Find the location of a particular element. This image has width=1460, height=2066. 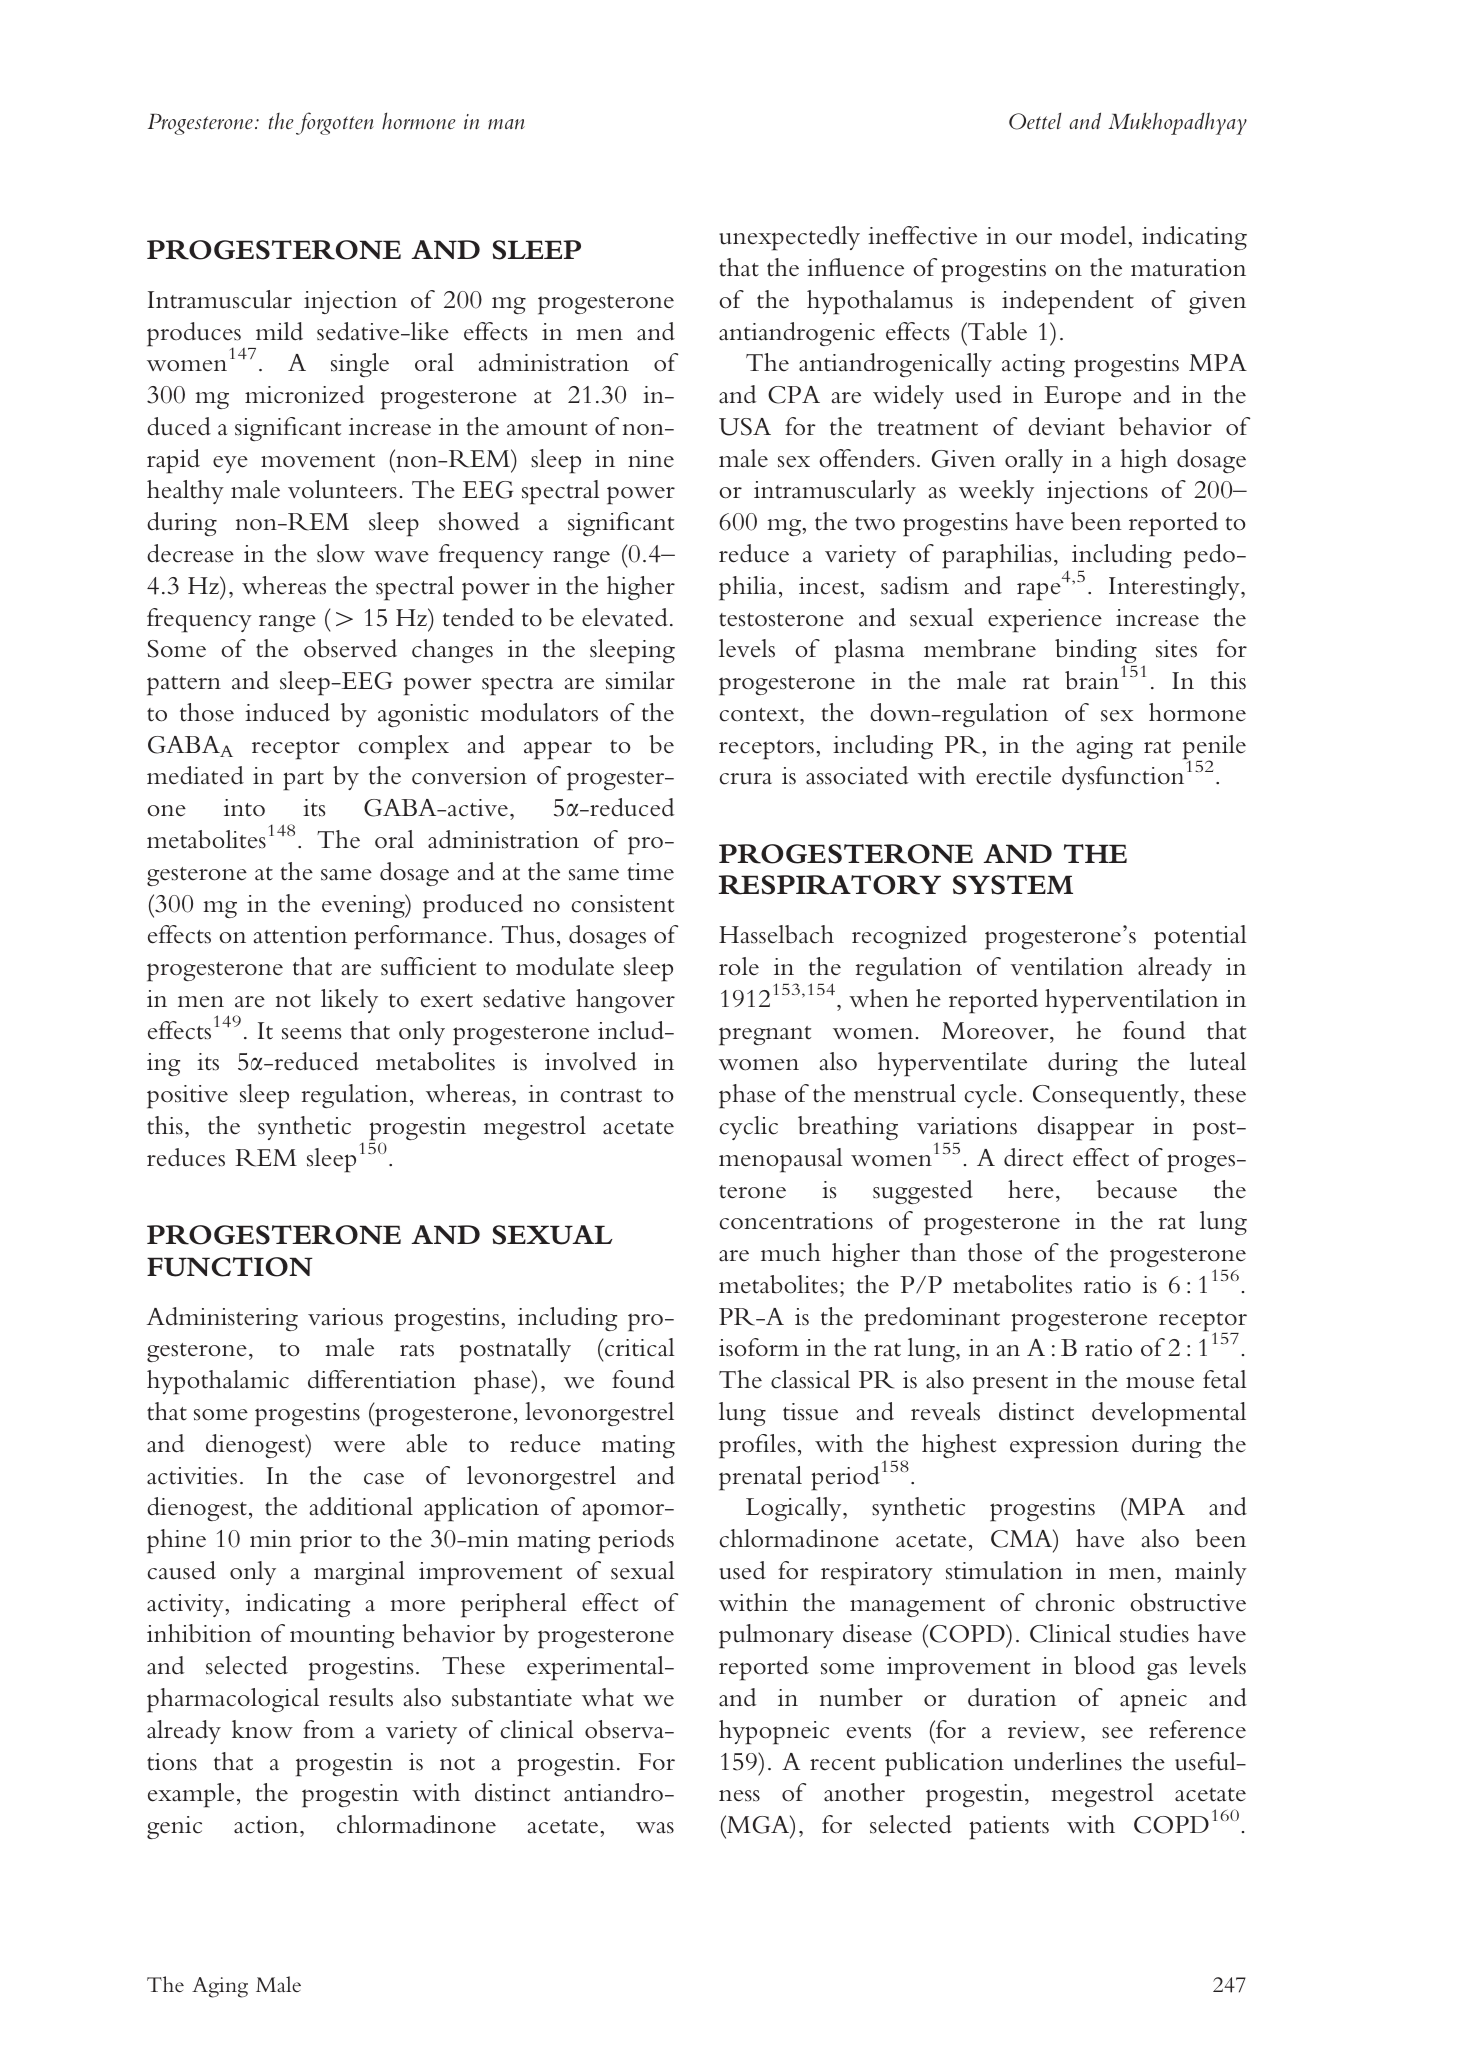

was is located at coordinates (655, 1828).
